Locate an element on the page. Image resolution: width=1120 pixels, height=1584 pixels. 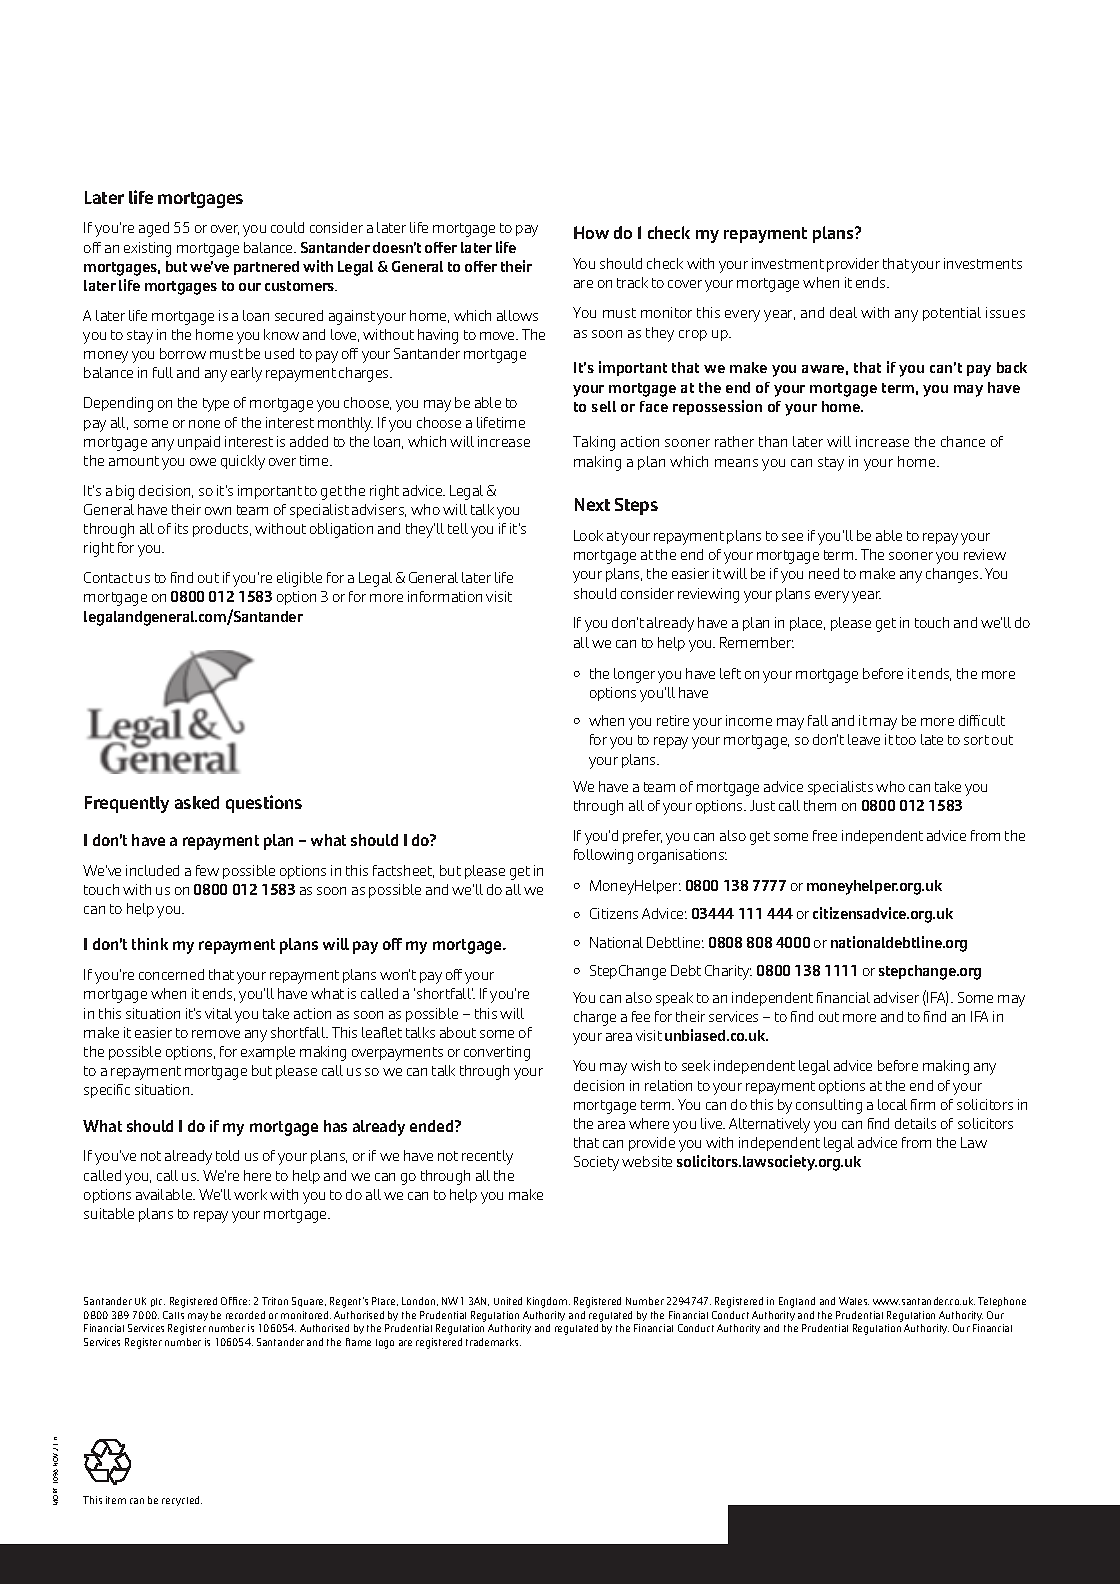
partnered is located at coordinates (266, 268).
